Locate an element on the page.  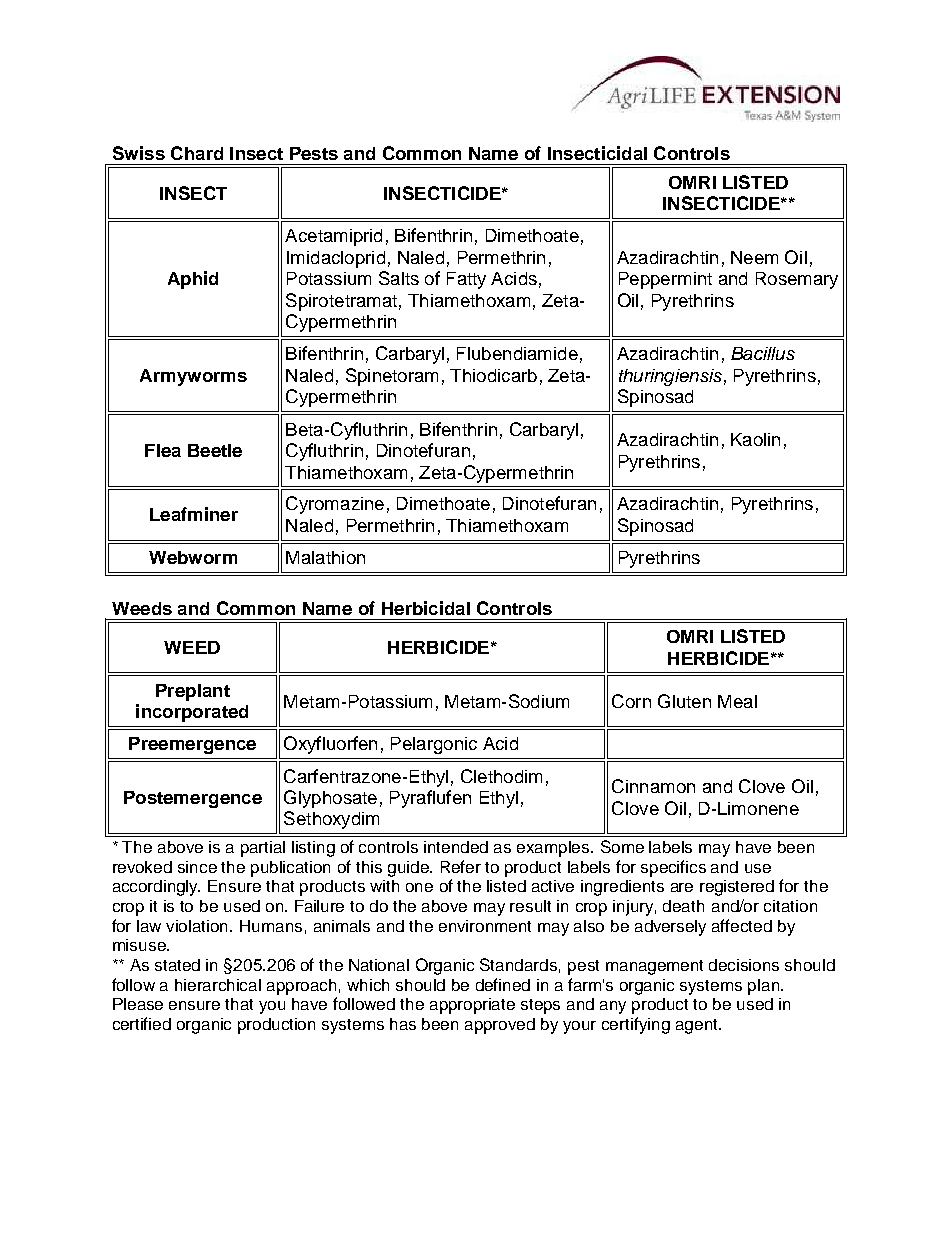
Herbicidal is located at coordinates (426, 608).
